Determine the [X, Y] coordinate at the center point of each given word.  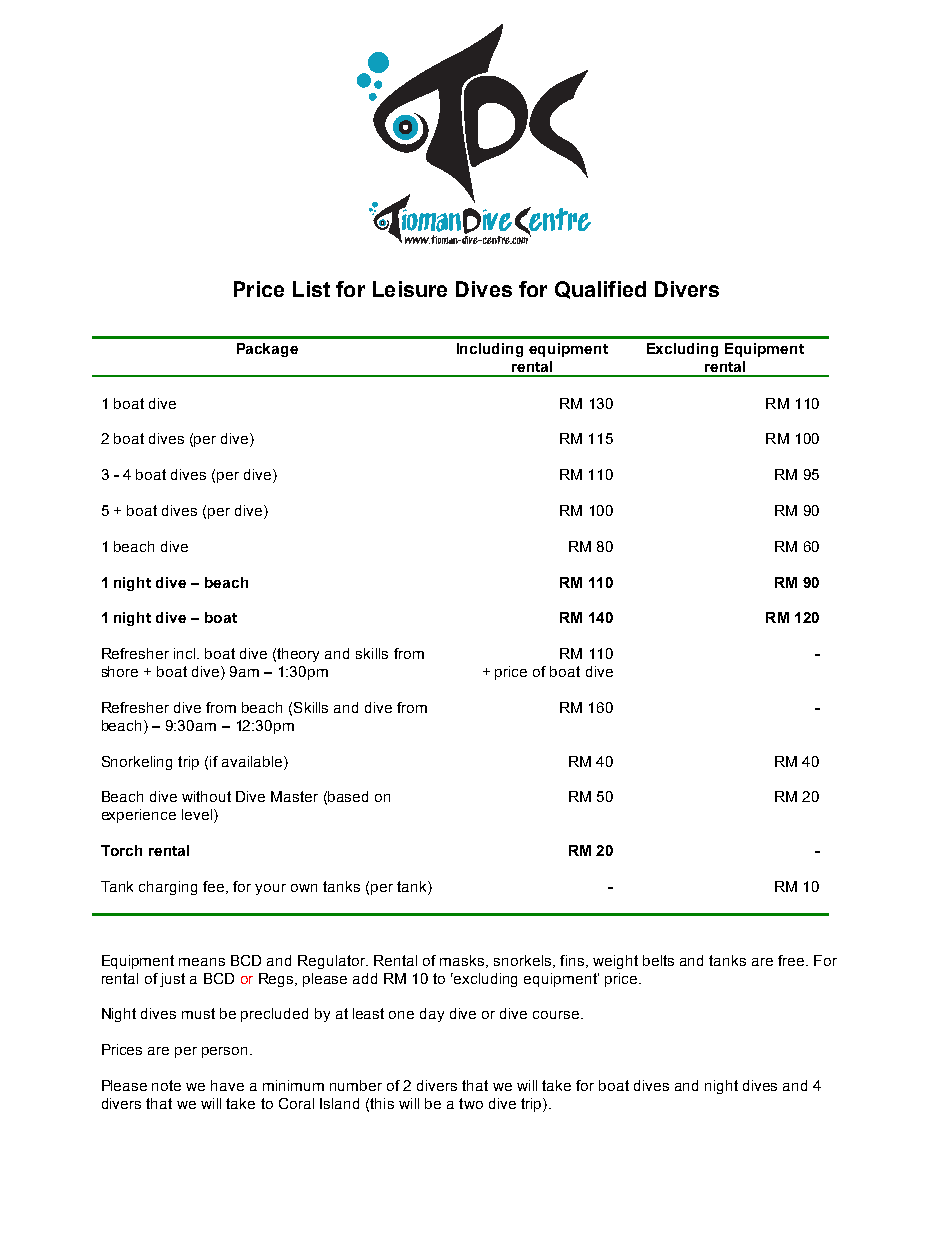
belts [658, 960]
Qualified [600, 290]
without [206, 796]
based [348, 796]
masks [463, 961]
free [792, 960]
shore [120, 671]
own [304, 888]
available [253, 761]
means [202, 962]
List [311, 289]
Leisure [410, 289]
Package [267, 350]
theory [298, 655]
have [227, 1085]
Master [294, 796]
